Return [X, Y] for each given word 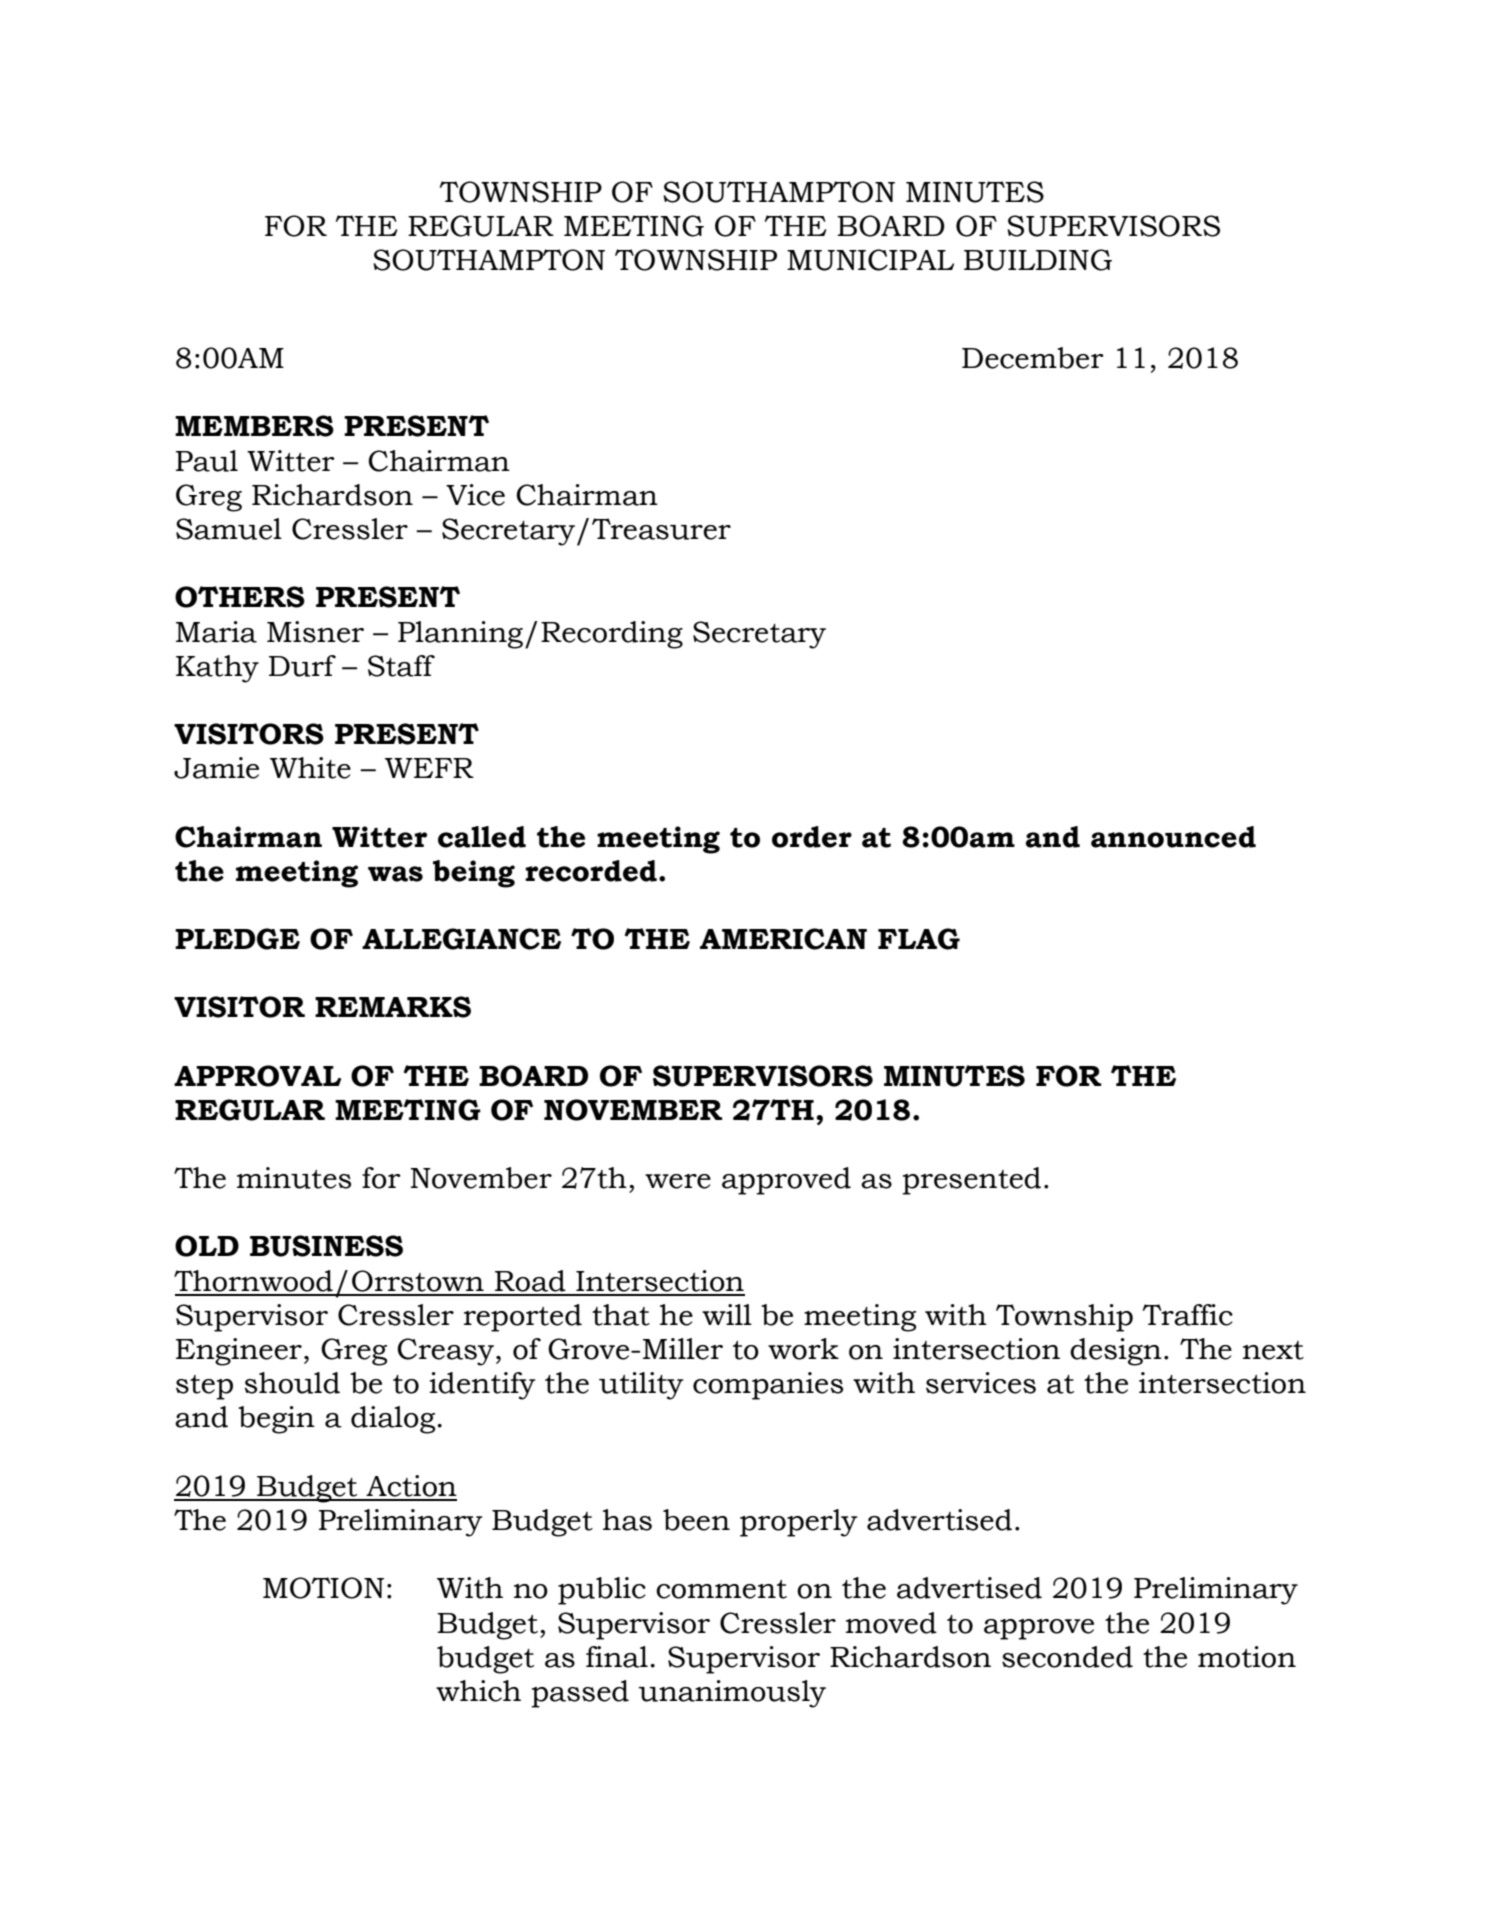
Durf [302, 666]
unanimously [732, 1694]
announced [1173, 837]
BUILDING [1038, 260]
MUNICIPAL [870, 260]
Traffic [1188, 1315]
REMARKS [393, 1007]
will [727, 1314]
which [478, 1691]
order [812, 837]
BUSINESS [326, 1246]
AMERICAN [783, 939]
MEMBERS [254, 426]
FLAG [919, 939]
